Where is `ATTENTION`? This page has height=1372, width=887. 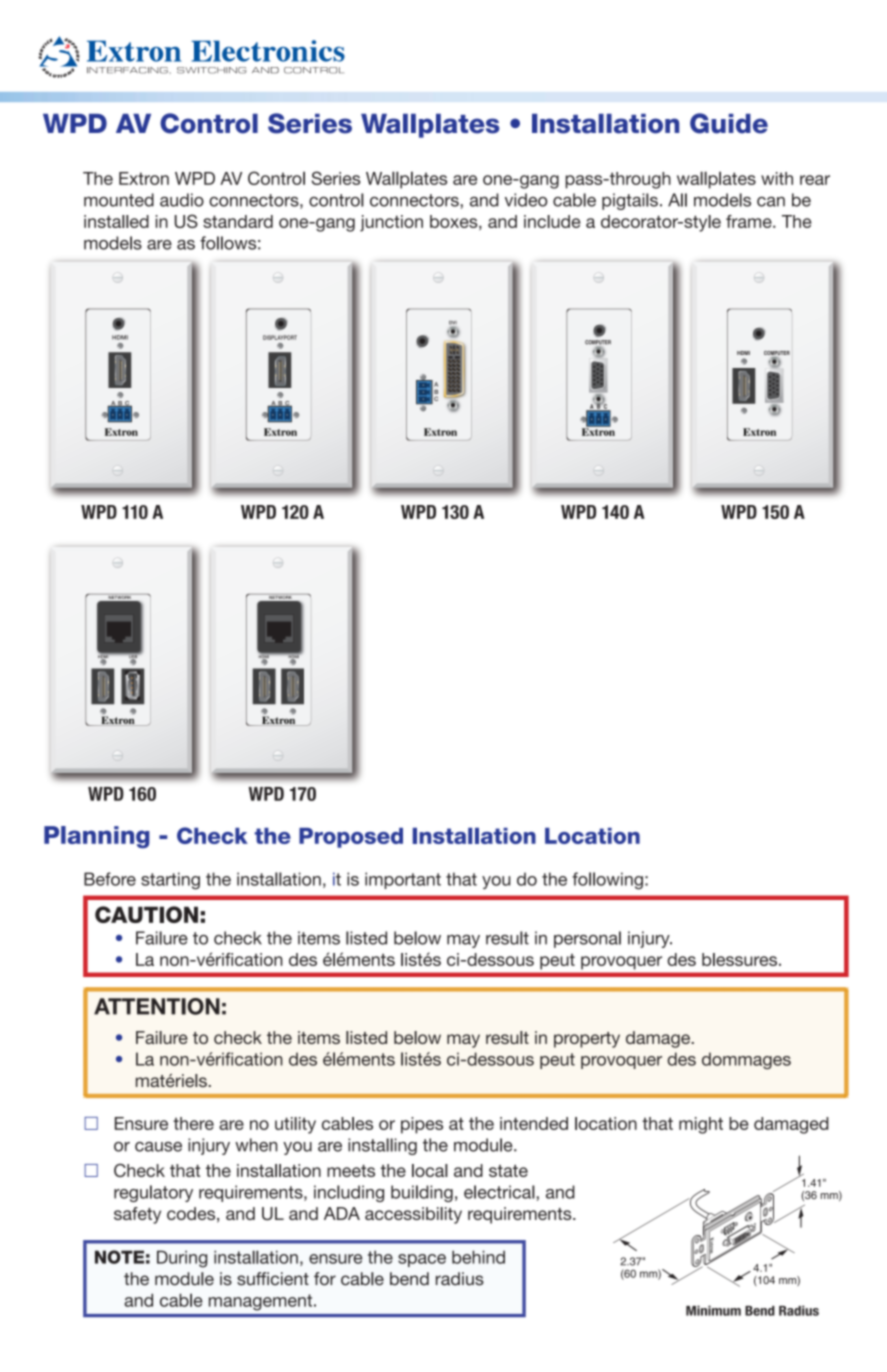
ATTENTION is located at coordinates (157, 1006).
